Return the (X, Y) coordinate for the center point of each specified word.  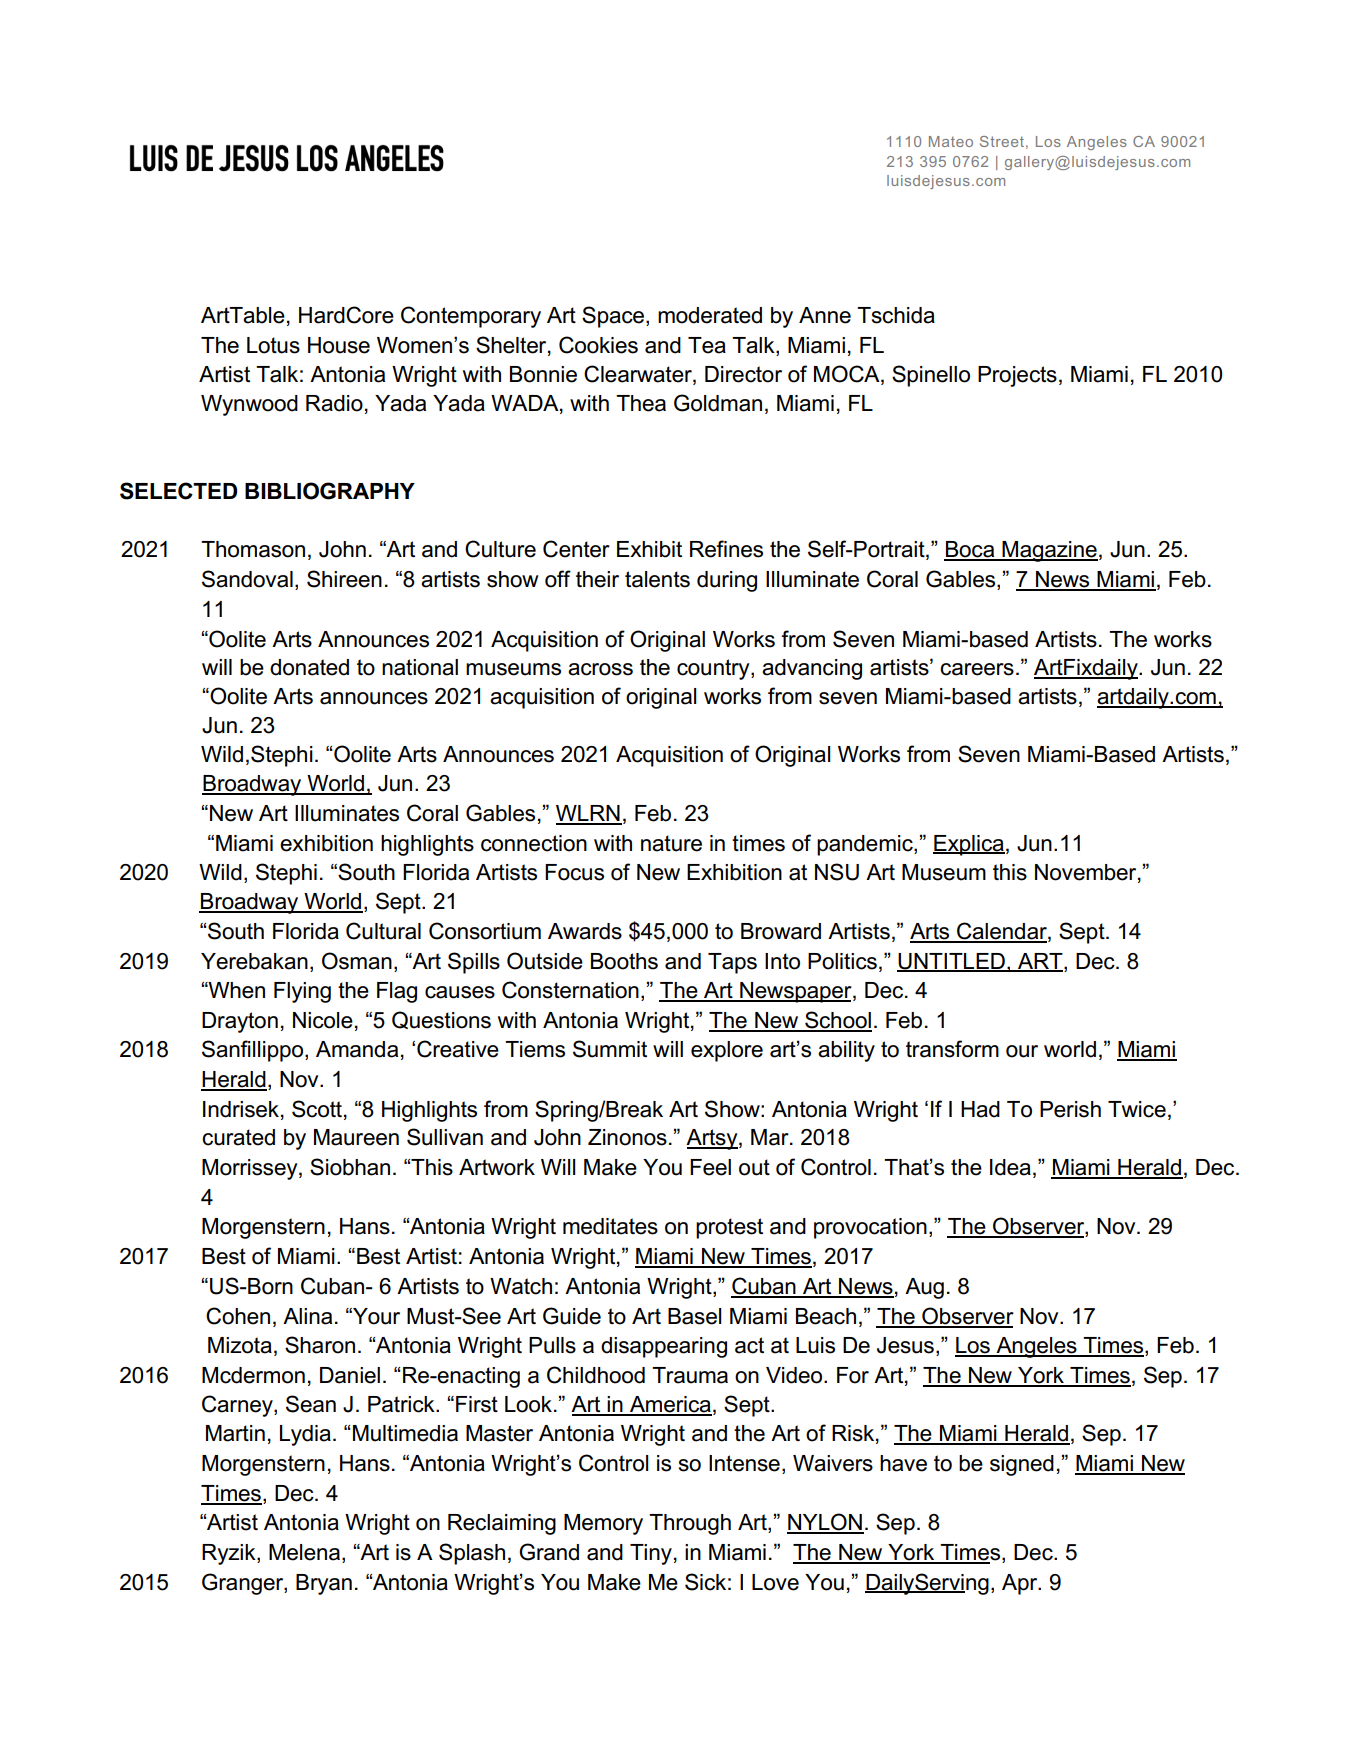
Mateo (951, 141)
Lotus (273, 345)
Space (614, 317)
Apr (1021, 1584)
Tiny (651, 1554)
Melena (306, 1553)
